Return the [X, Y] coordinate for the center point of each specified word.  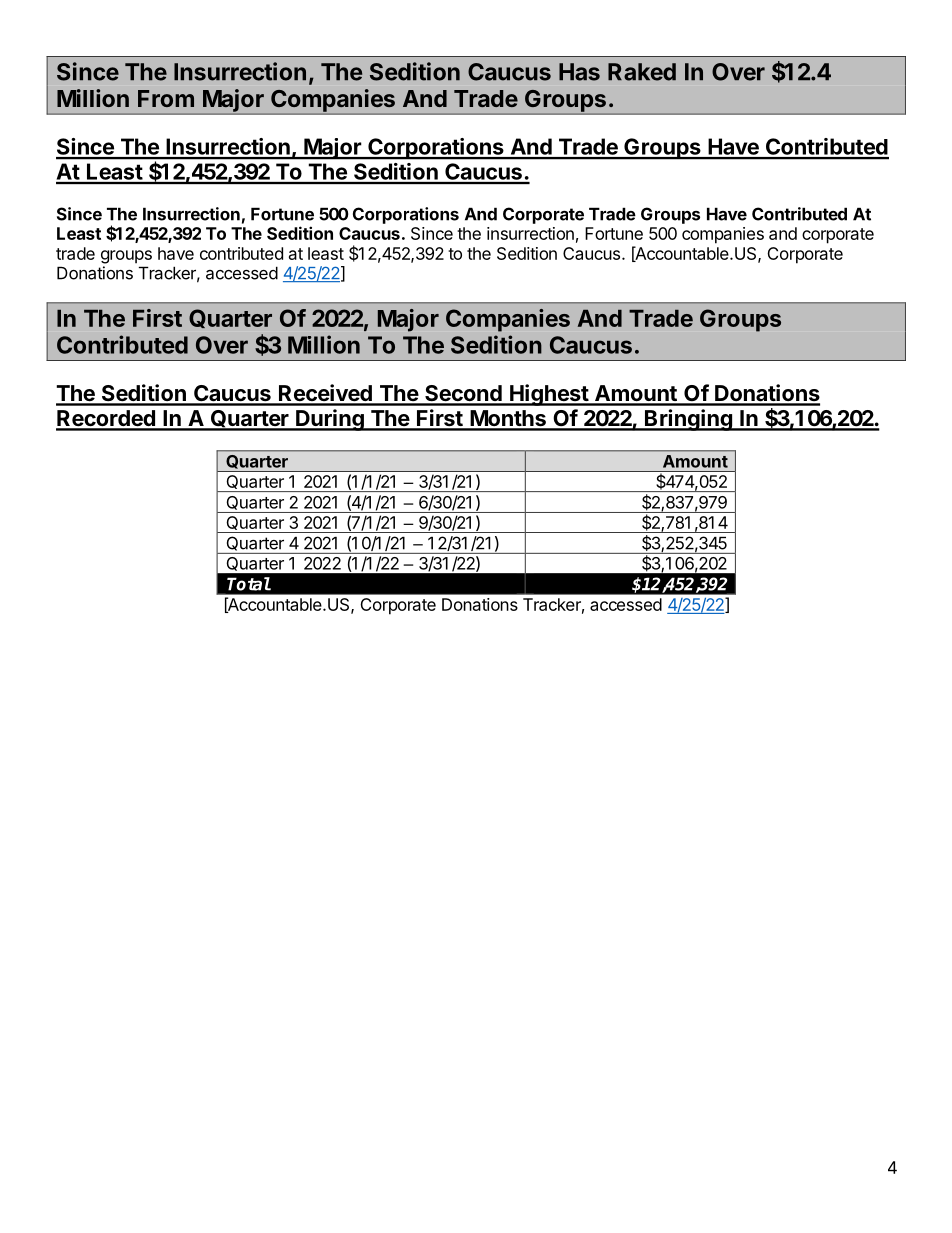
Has [579, 72]
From [166, 98]
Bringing [688, 420]
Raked [642, 72]
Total [249, 584]
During [330, 420]
